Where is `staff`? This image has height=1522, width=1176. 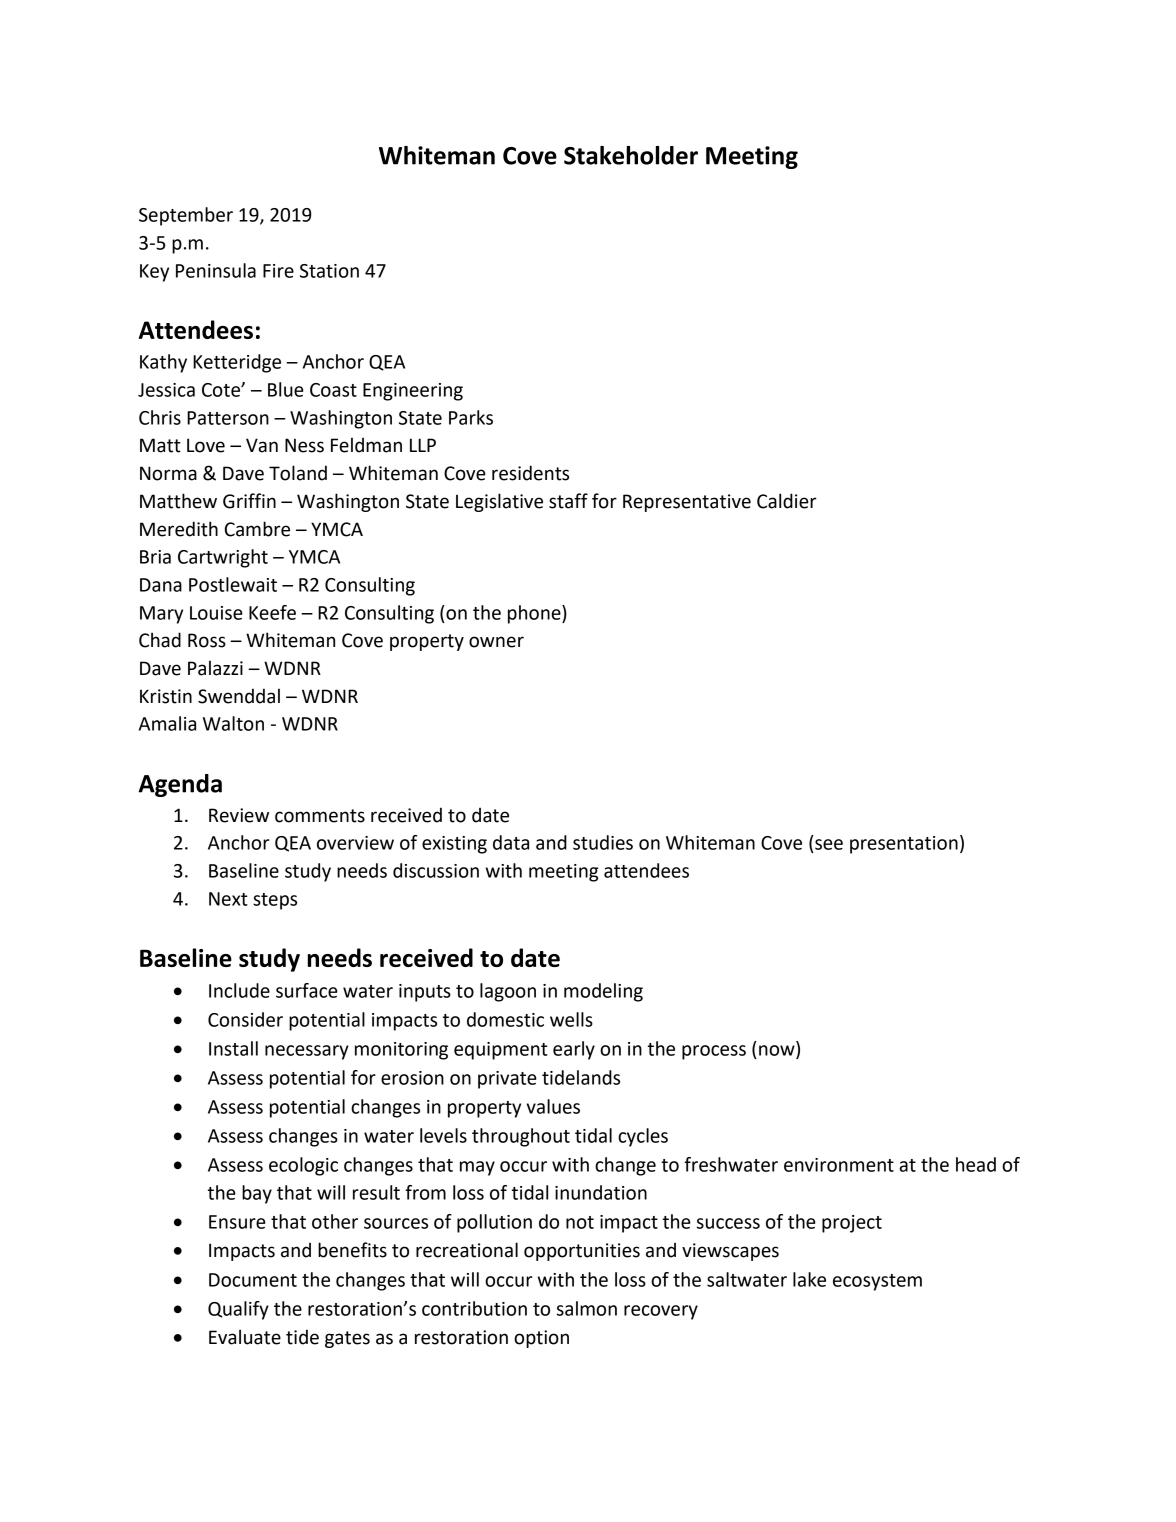
staff is located at coordinates (568, 501).
